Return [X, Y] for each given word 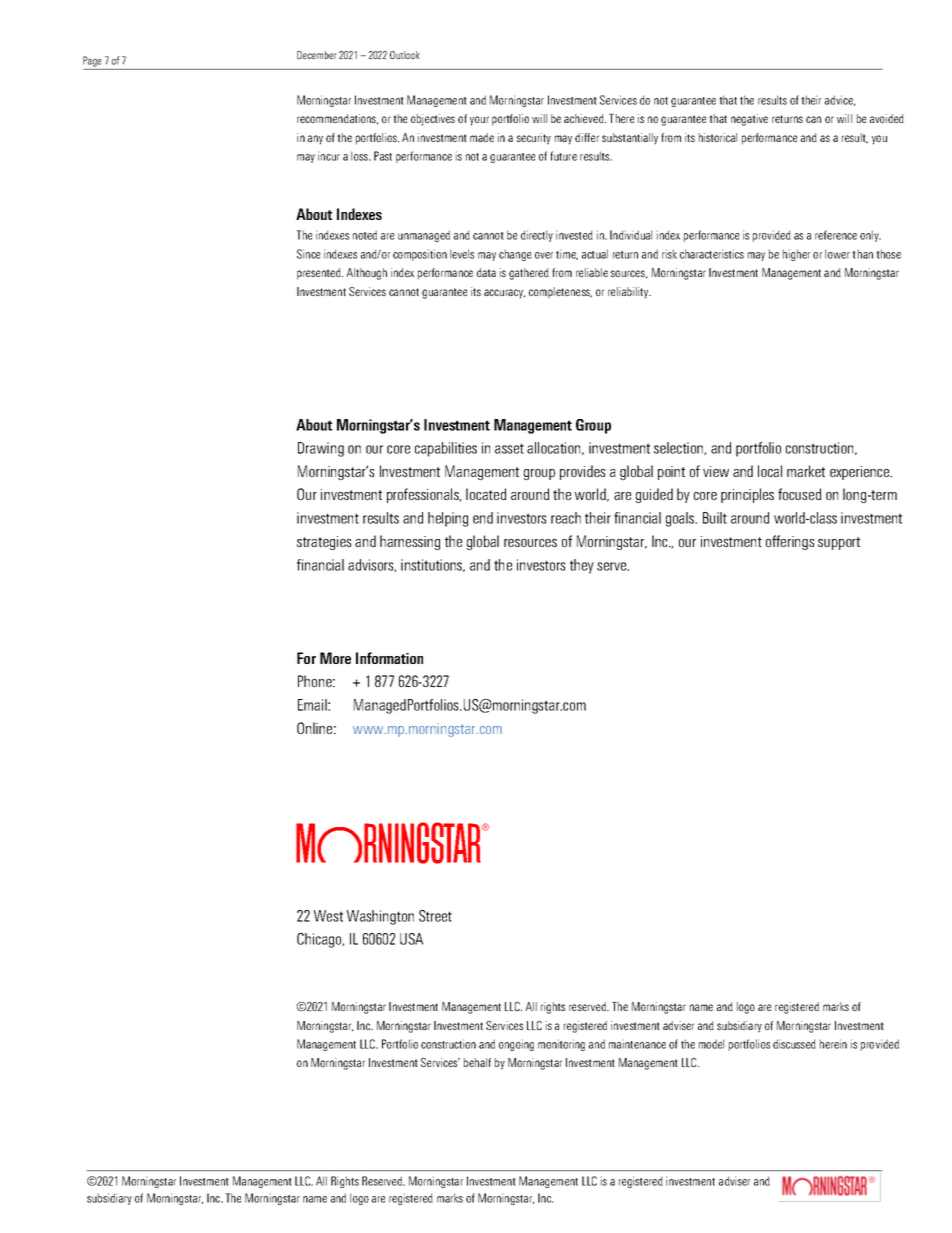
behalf [477, 1062]
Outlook [405, 55]
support [839, 543]
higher [796, 255]
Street [435, 916]
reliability [629, 293]
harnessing [410, 542]
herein [833, 1044]
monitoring [561, 1045]
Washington [380, 917]
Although [367, 274]
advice [840, 100]
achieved [585, 118]
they [582, 566]
